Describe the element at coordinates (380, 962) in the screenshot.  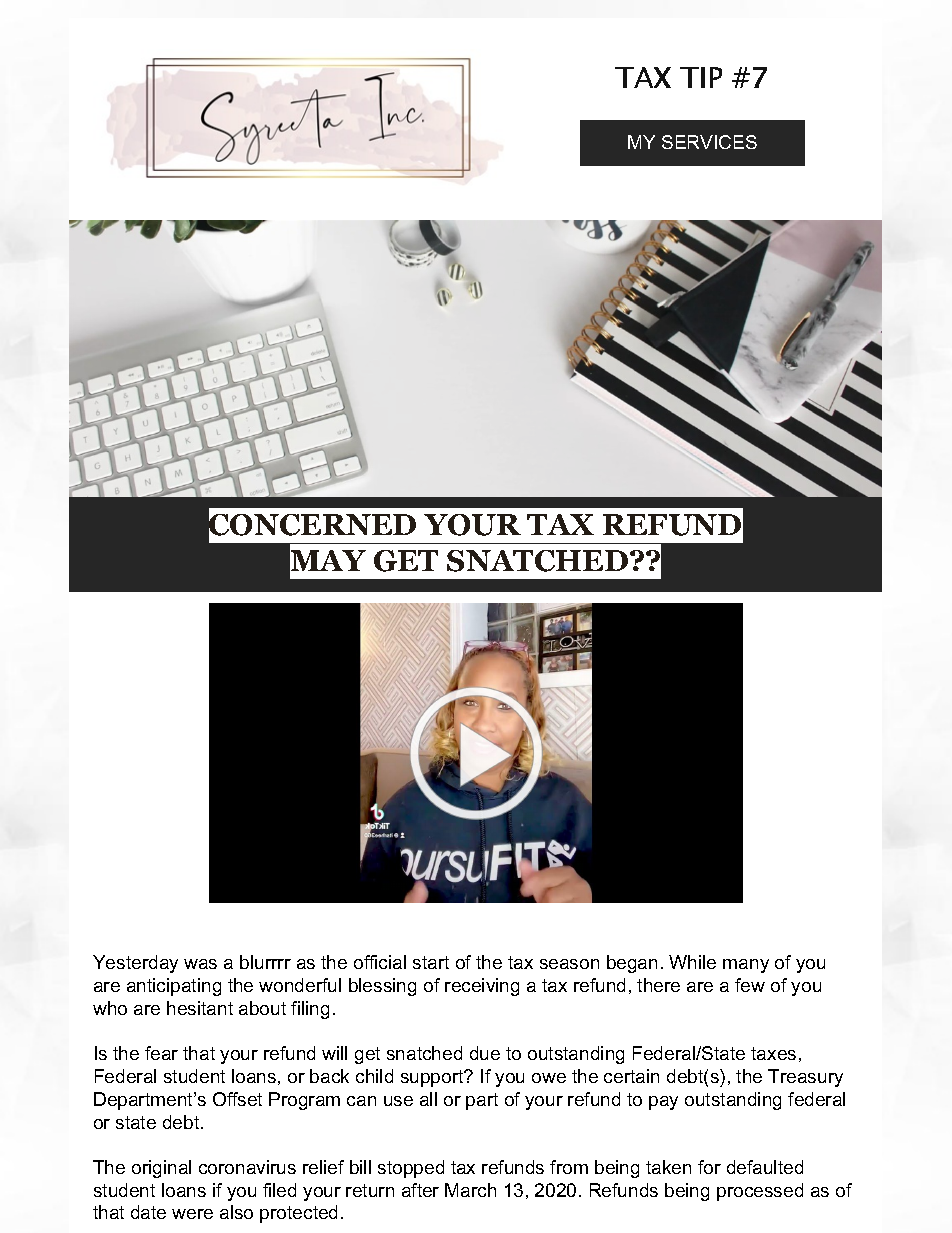
I see `official` at that location.
